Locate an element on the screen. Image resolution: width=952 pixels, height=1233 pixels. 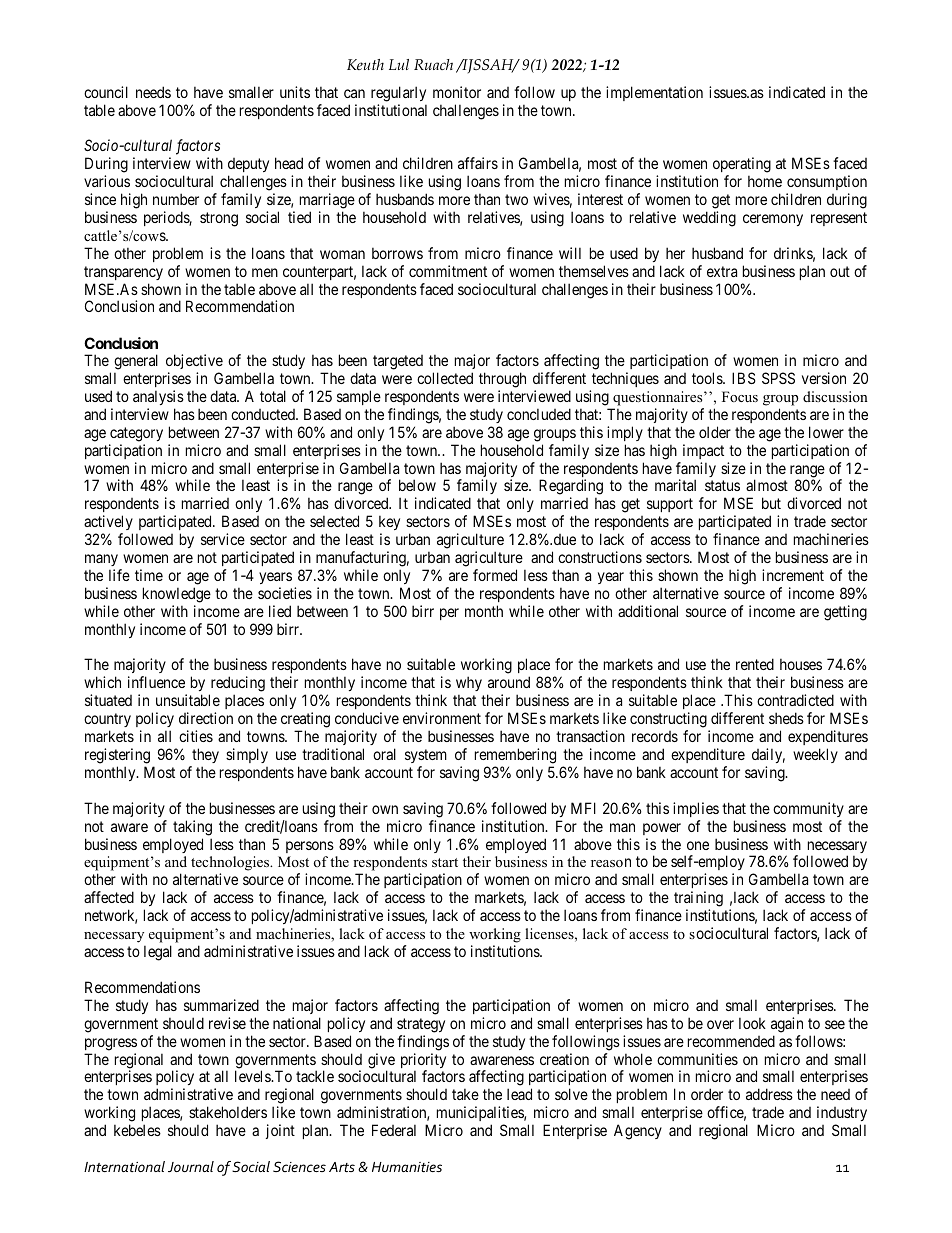
lead is located at coordinates (519, 1094).
